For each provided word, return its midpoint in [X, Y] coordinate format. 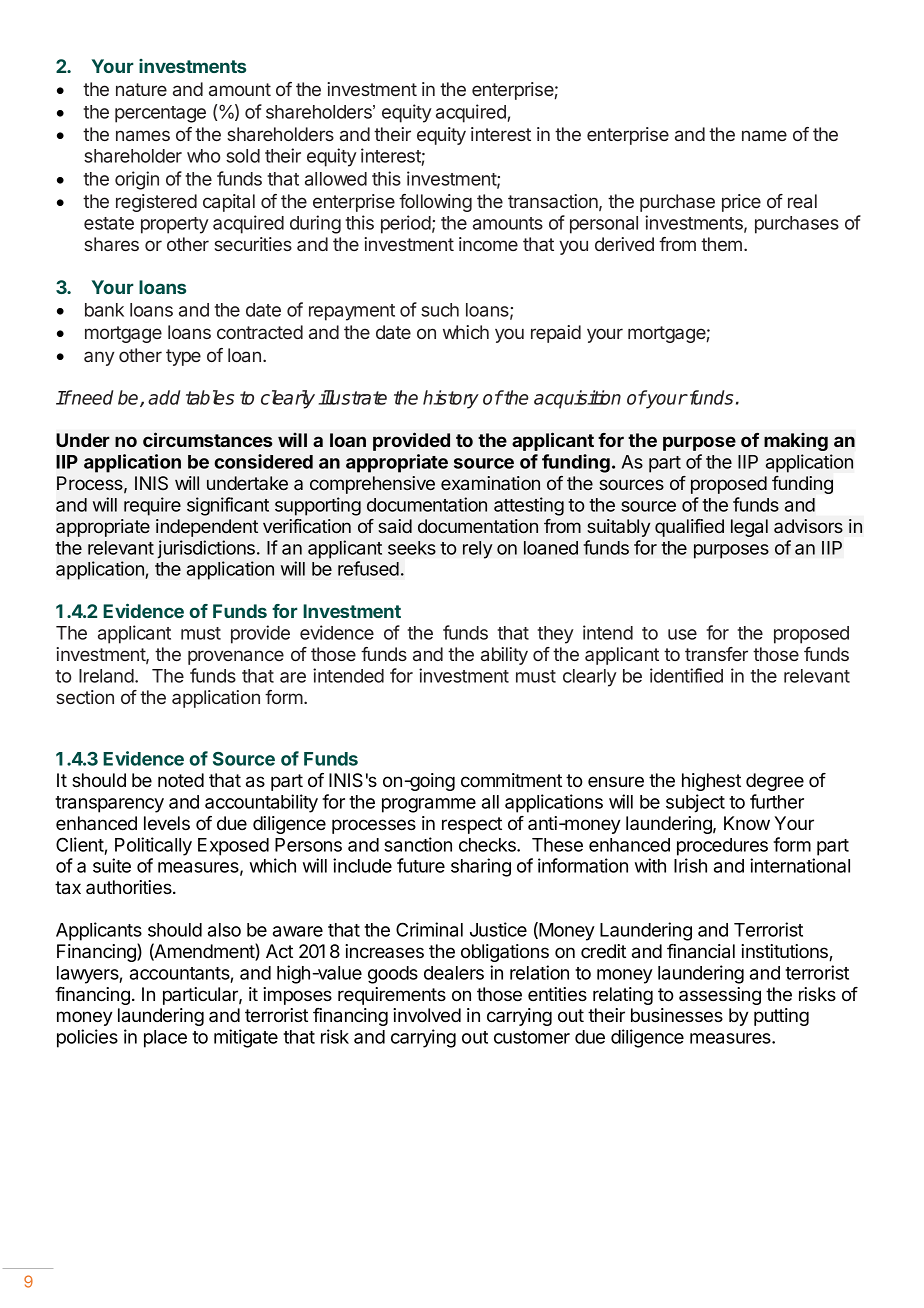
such [440, 310]
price [741, 203]
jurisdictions [206, 549]
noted [181, 780]
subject [695, 803]
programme [429, 805]
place [165, 1039]
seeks [412, 548]
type [183, 357]
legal [749, 528]
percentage [160, 114]
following [435, 203]
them [721, 244]
